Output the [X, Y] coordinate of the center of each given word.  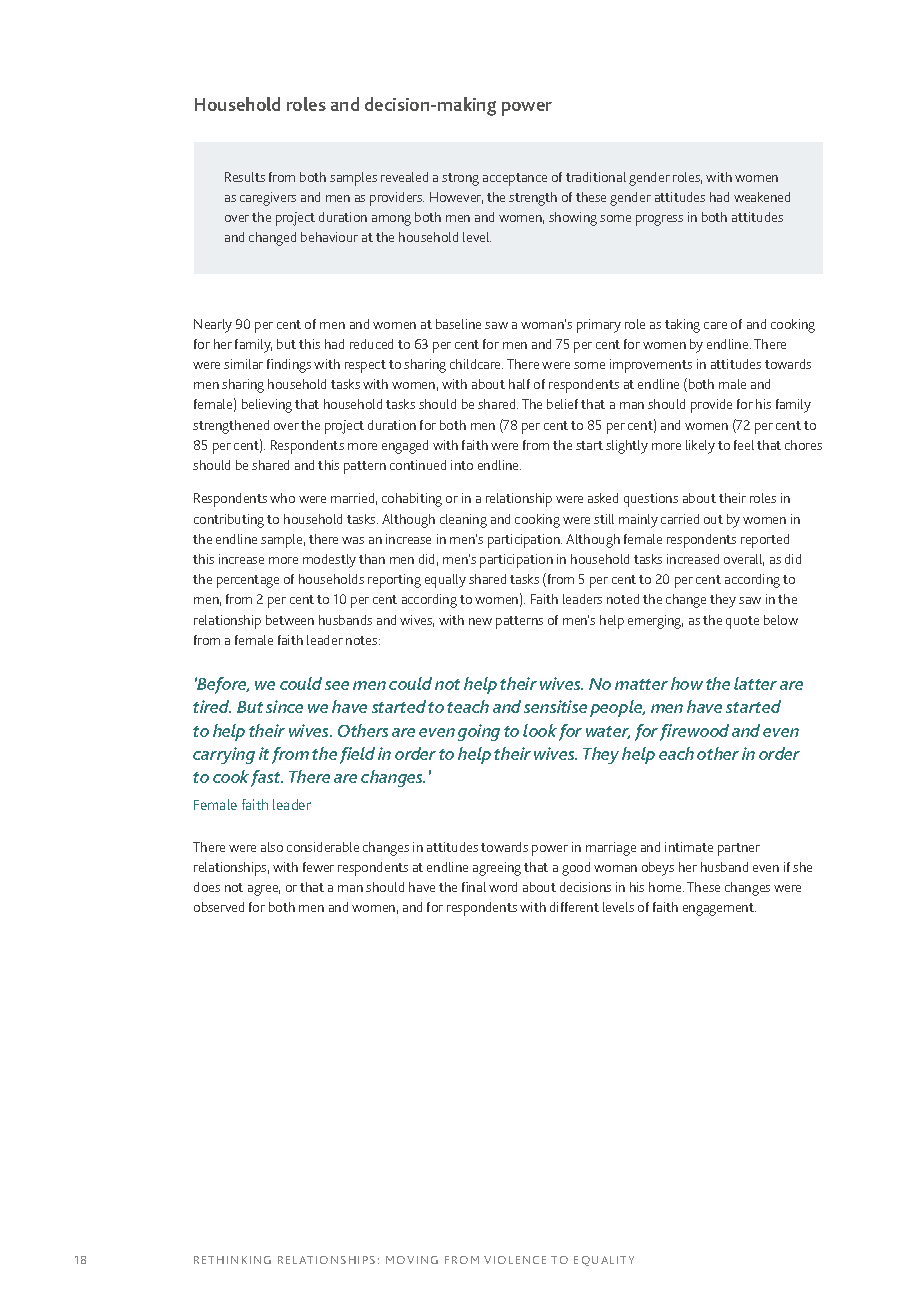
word [503, 887]
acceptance [515, 179]
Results [245, 177]
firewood [694, 732]
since [284, 706]
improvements [651, 366]
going [479, 732]
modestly [329, 561]
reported [765, 541]
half [519, 384]
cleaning [463, 521]
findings [289, 366]
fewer [318, 867]
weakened [762, 197]
